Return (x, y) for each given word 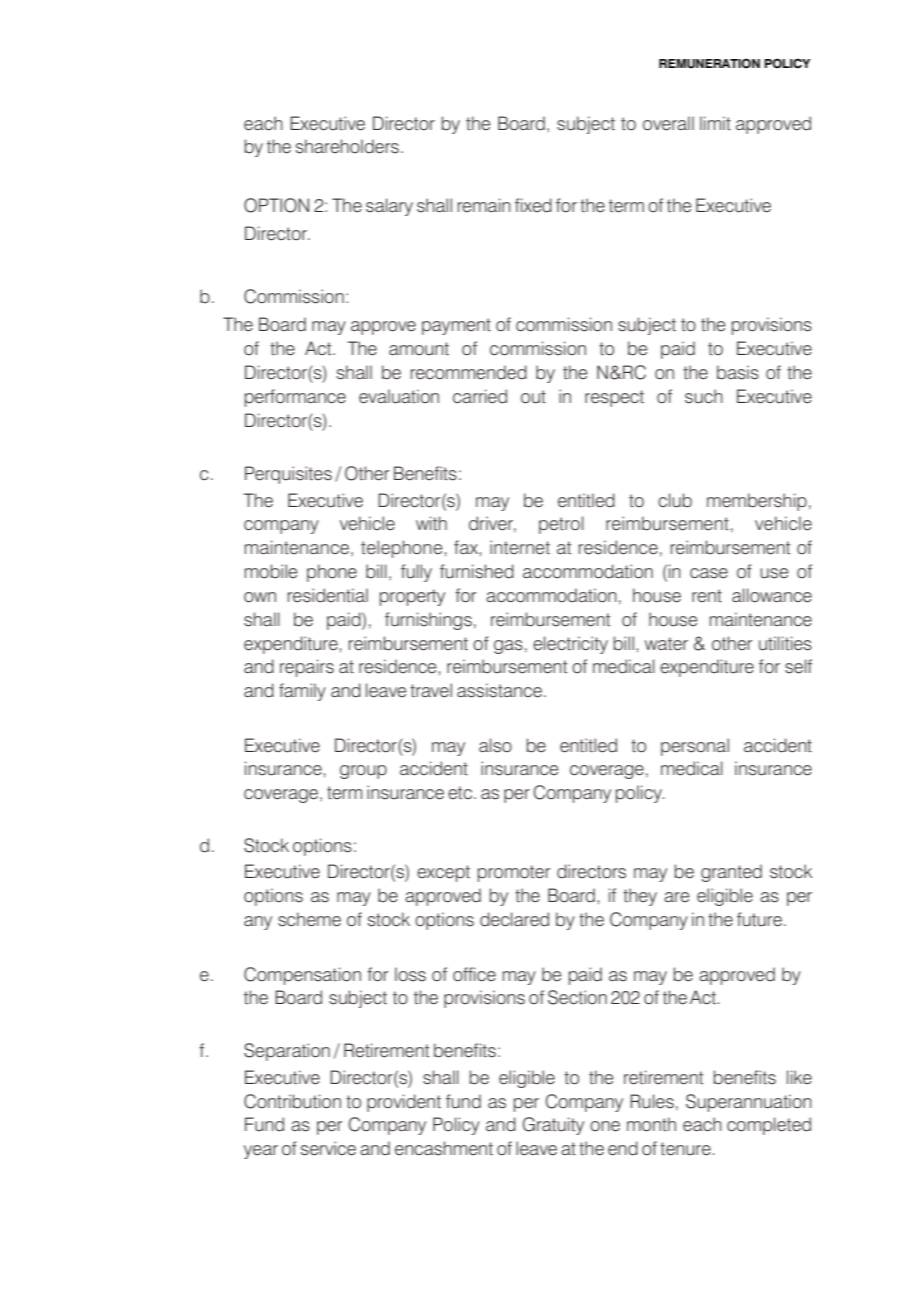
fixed (533, 205)
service (328, 1148)
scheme (309, 919)
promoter (514, 873)
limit (715, 123)
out (533, 397)
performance (295, 398)
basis (738, 372)
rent (707, 596)
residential (328, 595)
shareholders (347, 146)
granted (731, 873)
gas (508, 647)
